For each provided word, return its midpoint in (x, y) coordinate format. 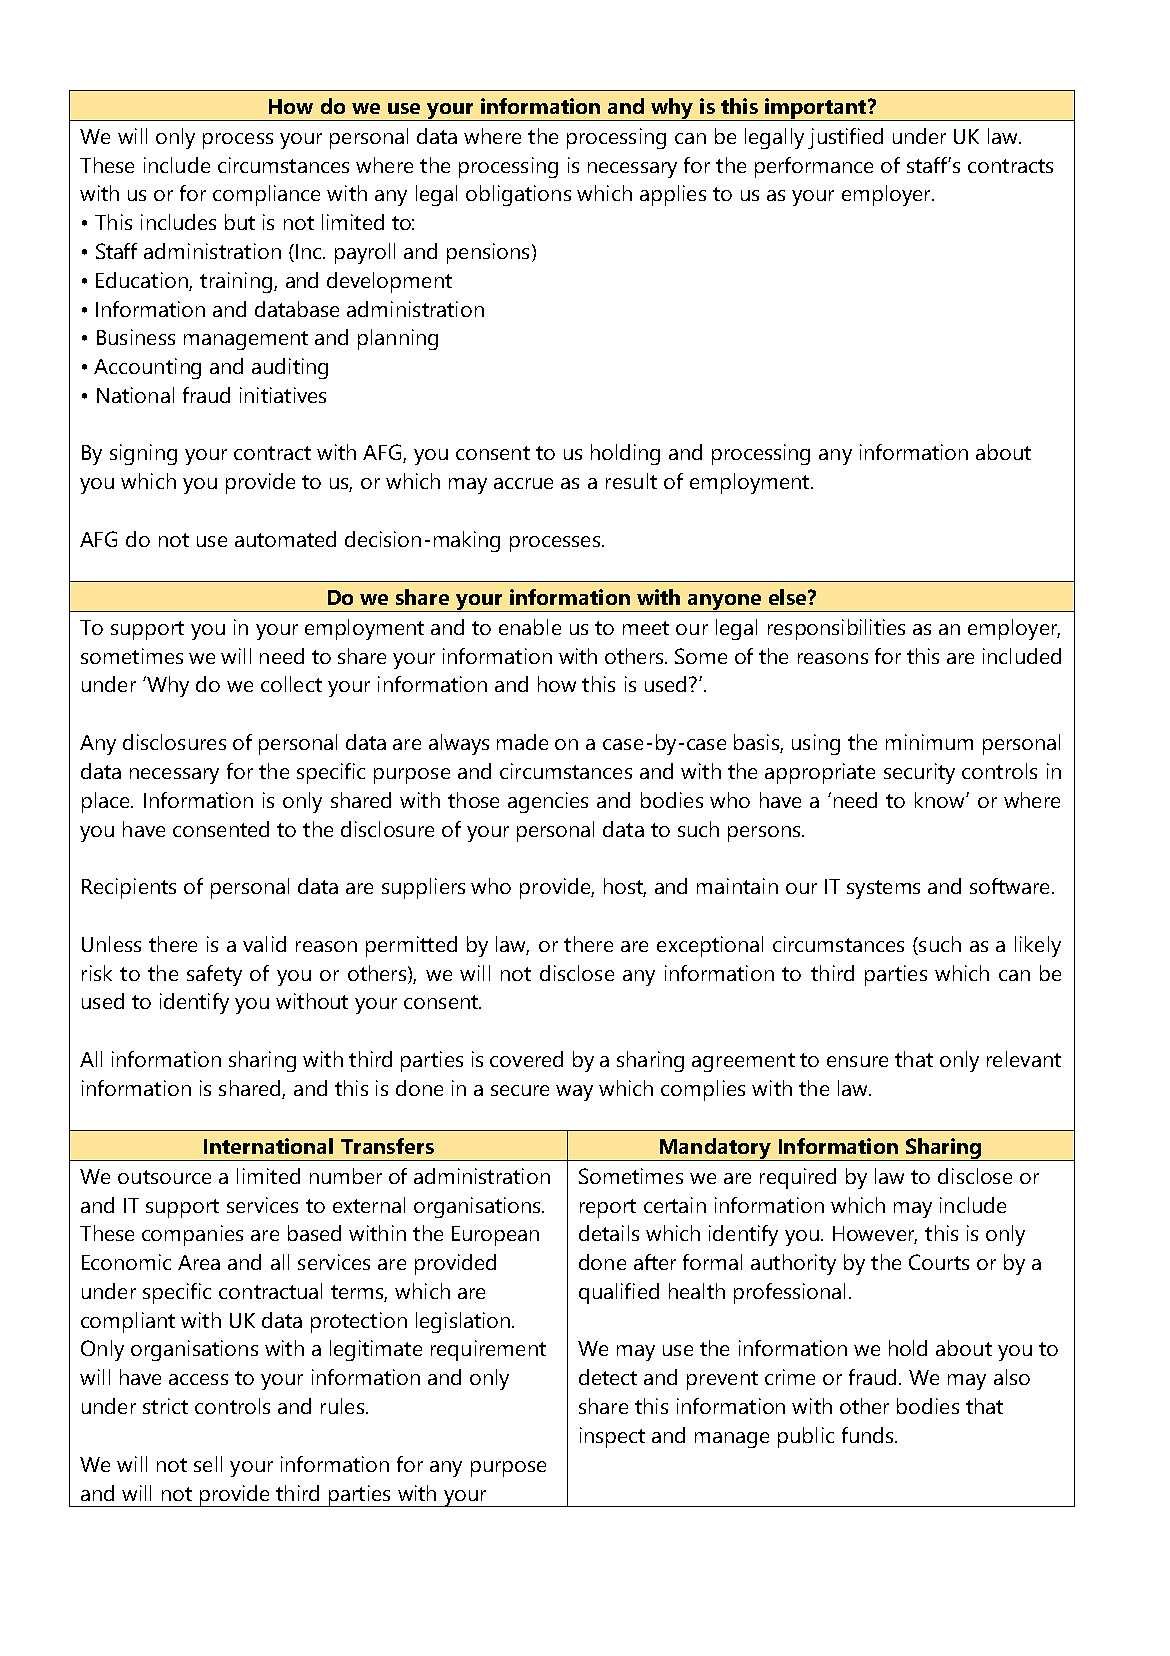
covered (526, 1059)
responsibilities (836, 629)
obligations (518, 195)
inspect (612, 1437)
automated (285, 539)
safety (214, 975)
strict (165, 1406)
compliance (266, 195)
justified (845, 138)
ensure (857, 1061)
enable (530, 627)
